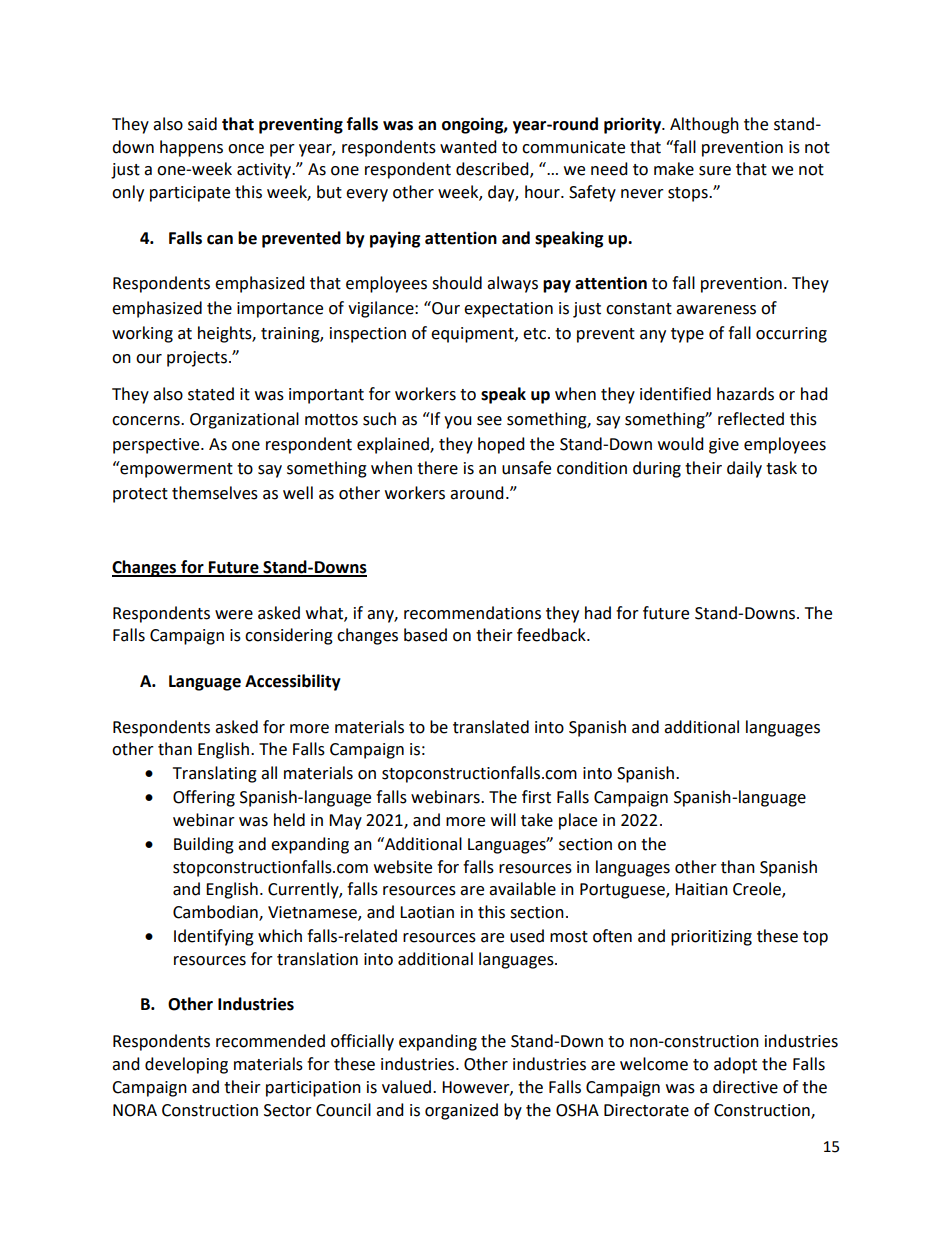 The image size is (952, 1233). What do you see at coordinates (202, 124) in the document?
I see `said` at bounding box center [202, 124].
